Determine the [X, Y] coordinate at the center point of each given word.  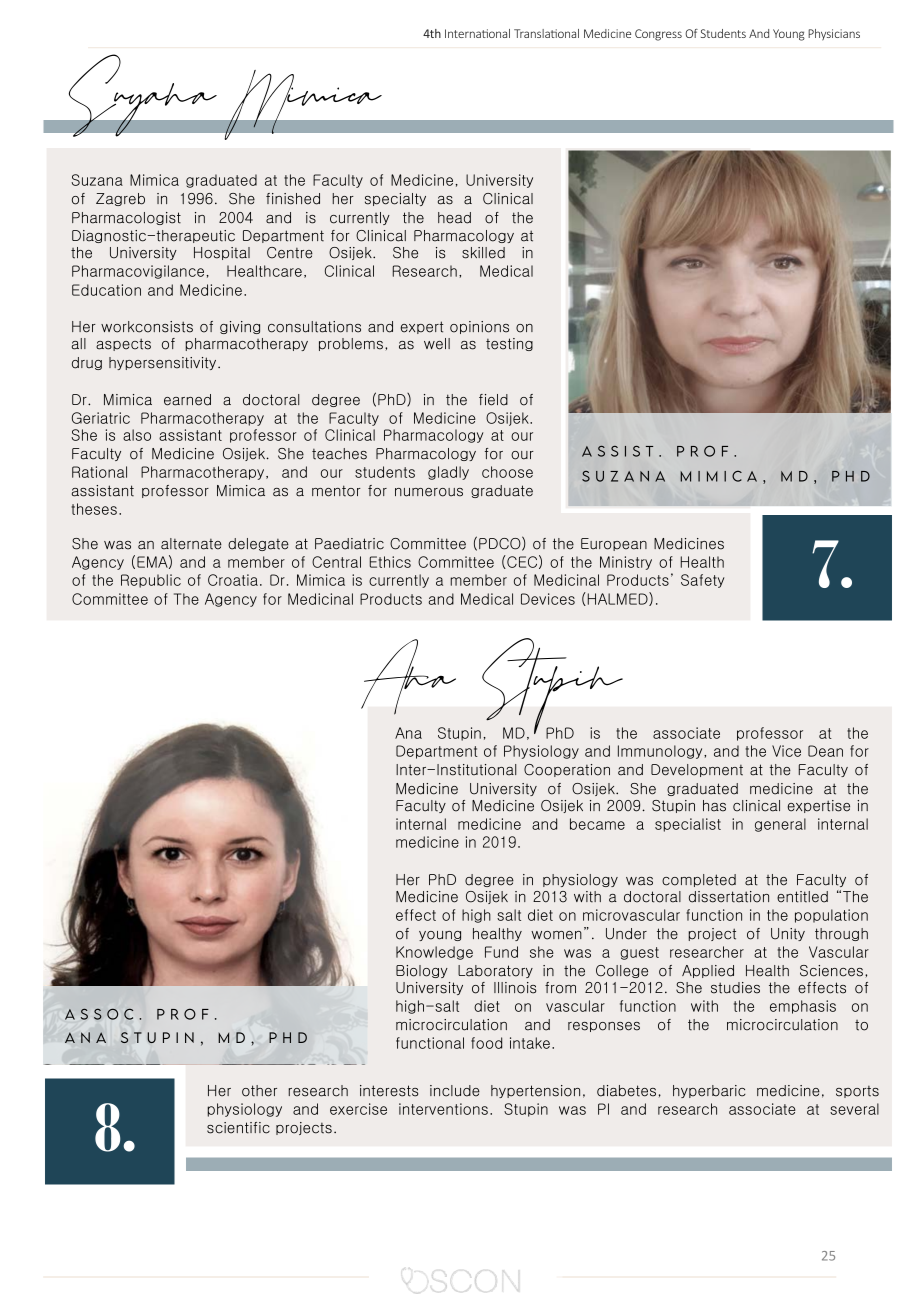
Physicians [834, 35]
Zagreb [120, 199]
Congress [658, 35]
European [614, 544]
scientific [238, 1128]
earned [187, 400]
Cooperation [567, 770]
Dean [825, 751]
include [455, 1091]
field [493, 400]
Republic [151, 581]
